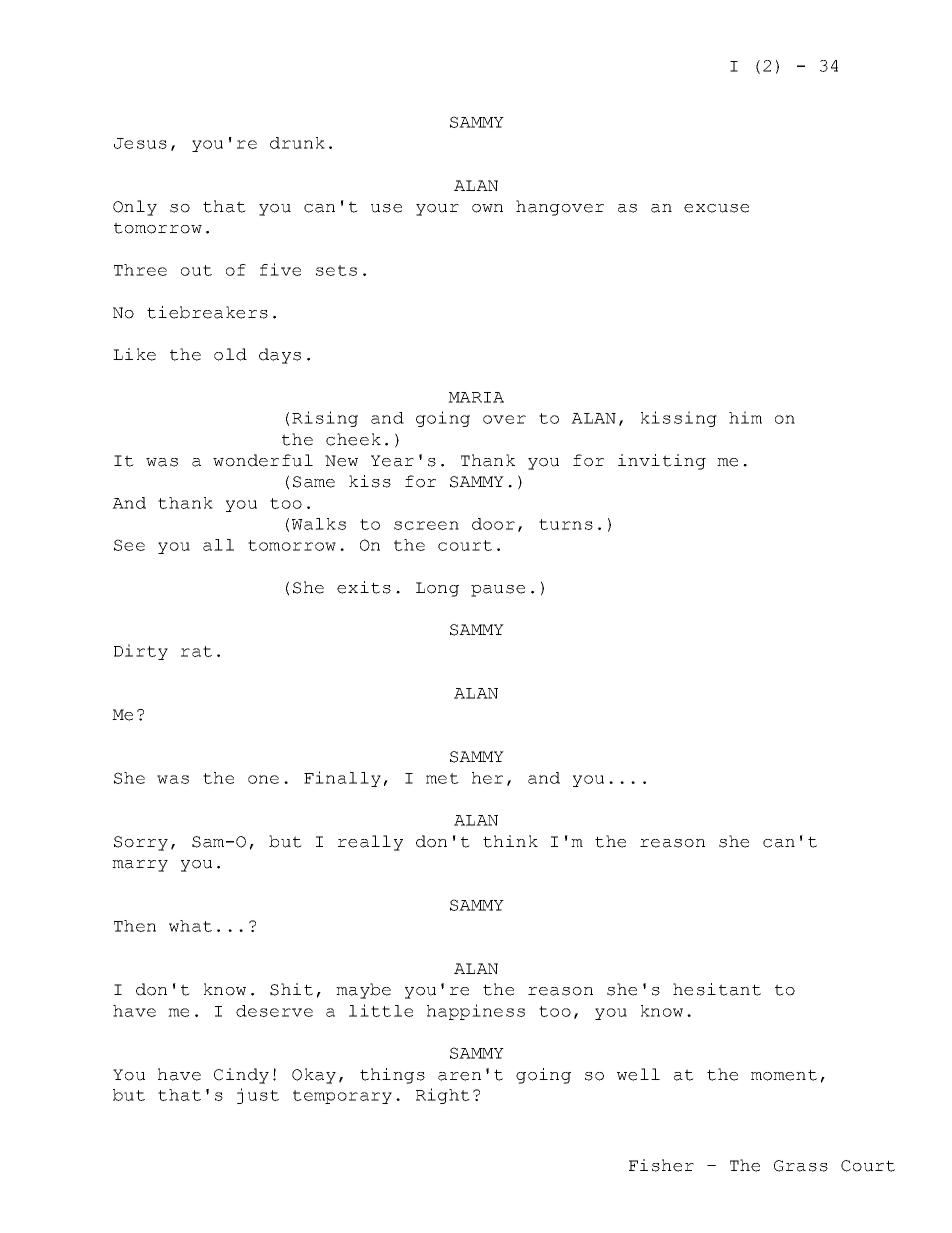  Describe the element at coordinates (258, 1096) in the screenshot. I see `just` at that location.
